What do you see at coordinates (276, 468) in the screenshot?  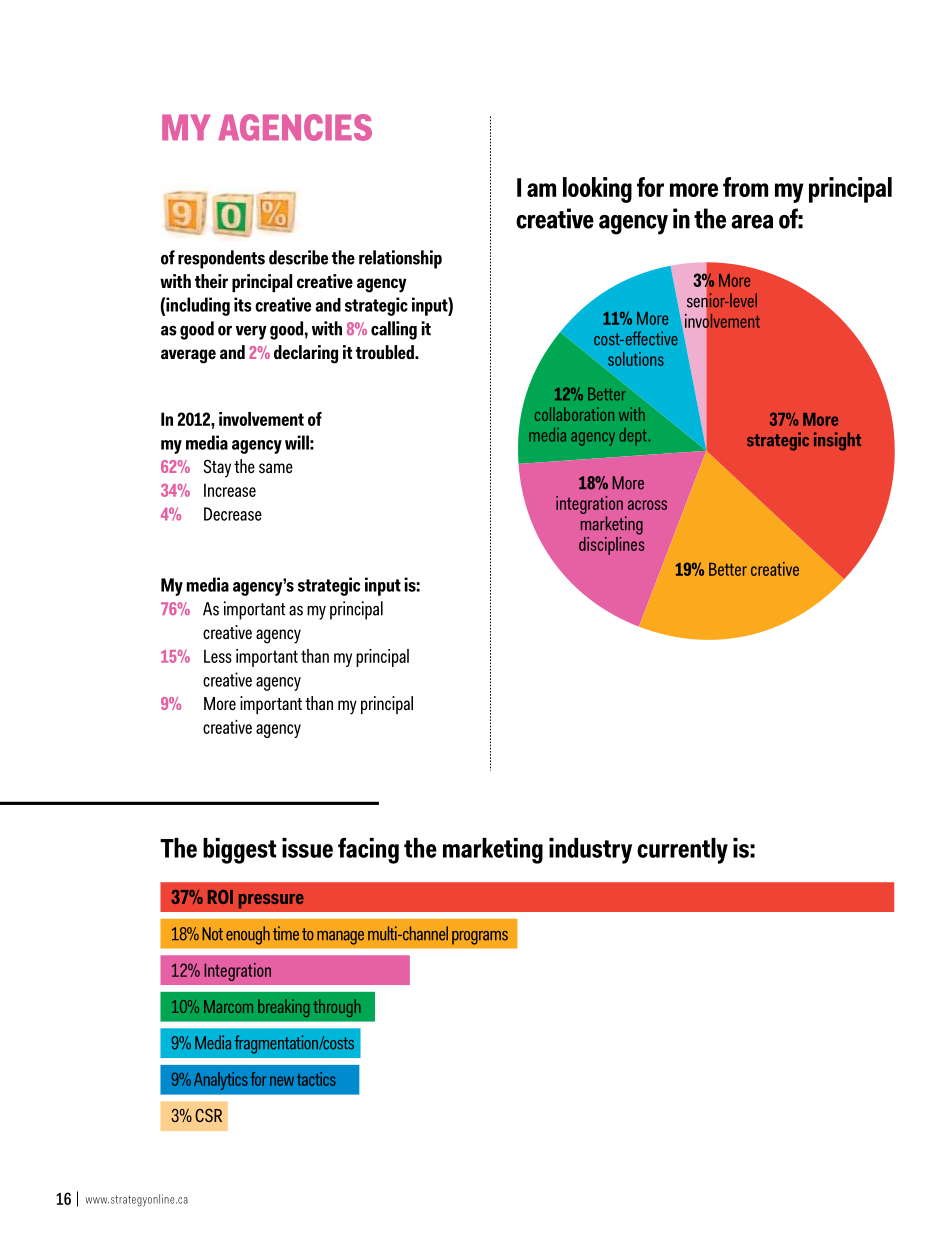 I see `same` at bounding box center [276, 468].
